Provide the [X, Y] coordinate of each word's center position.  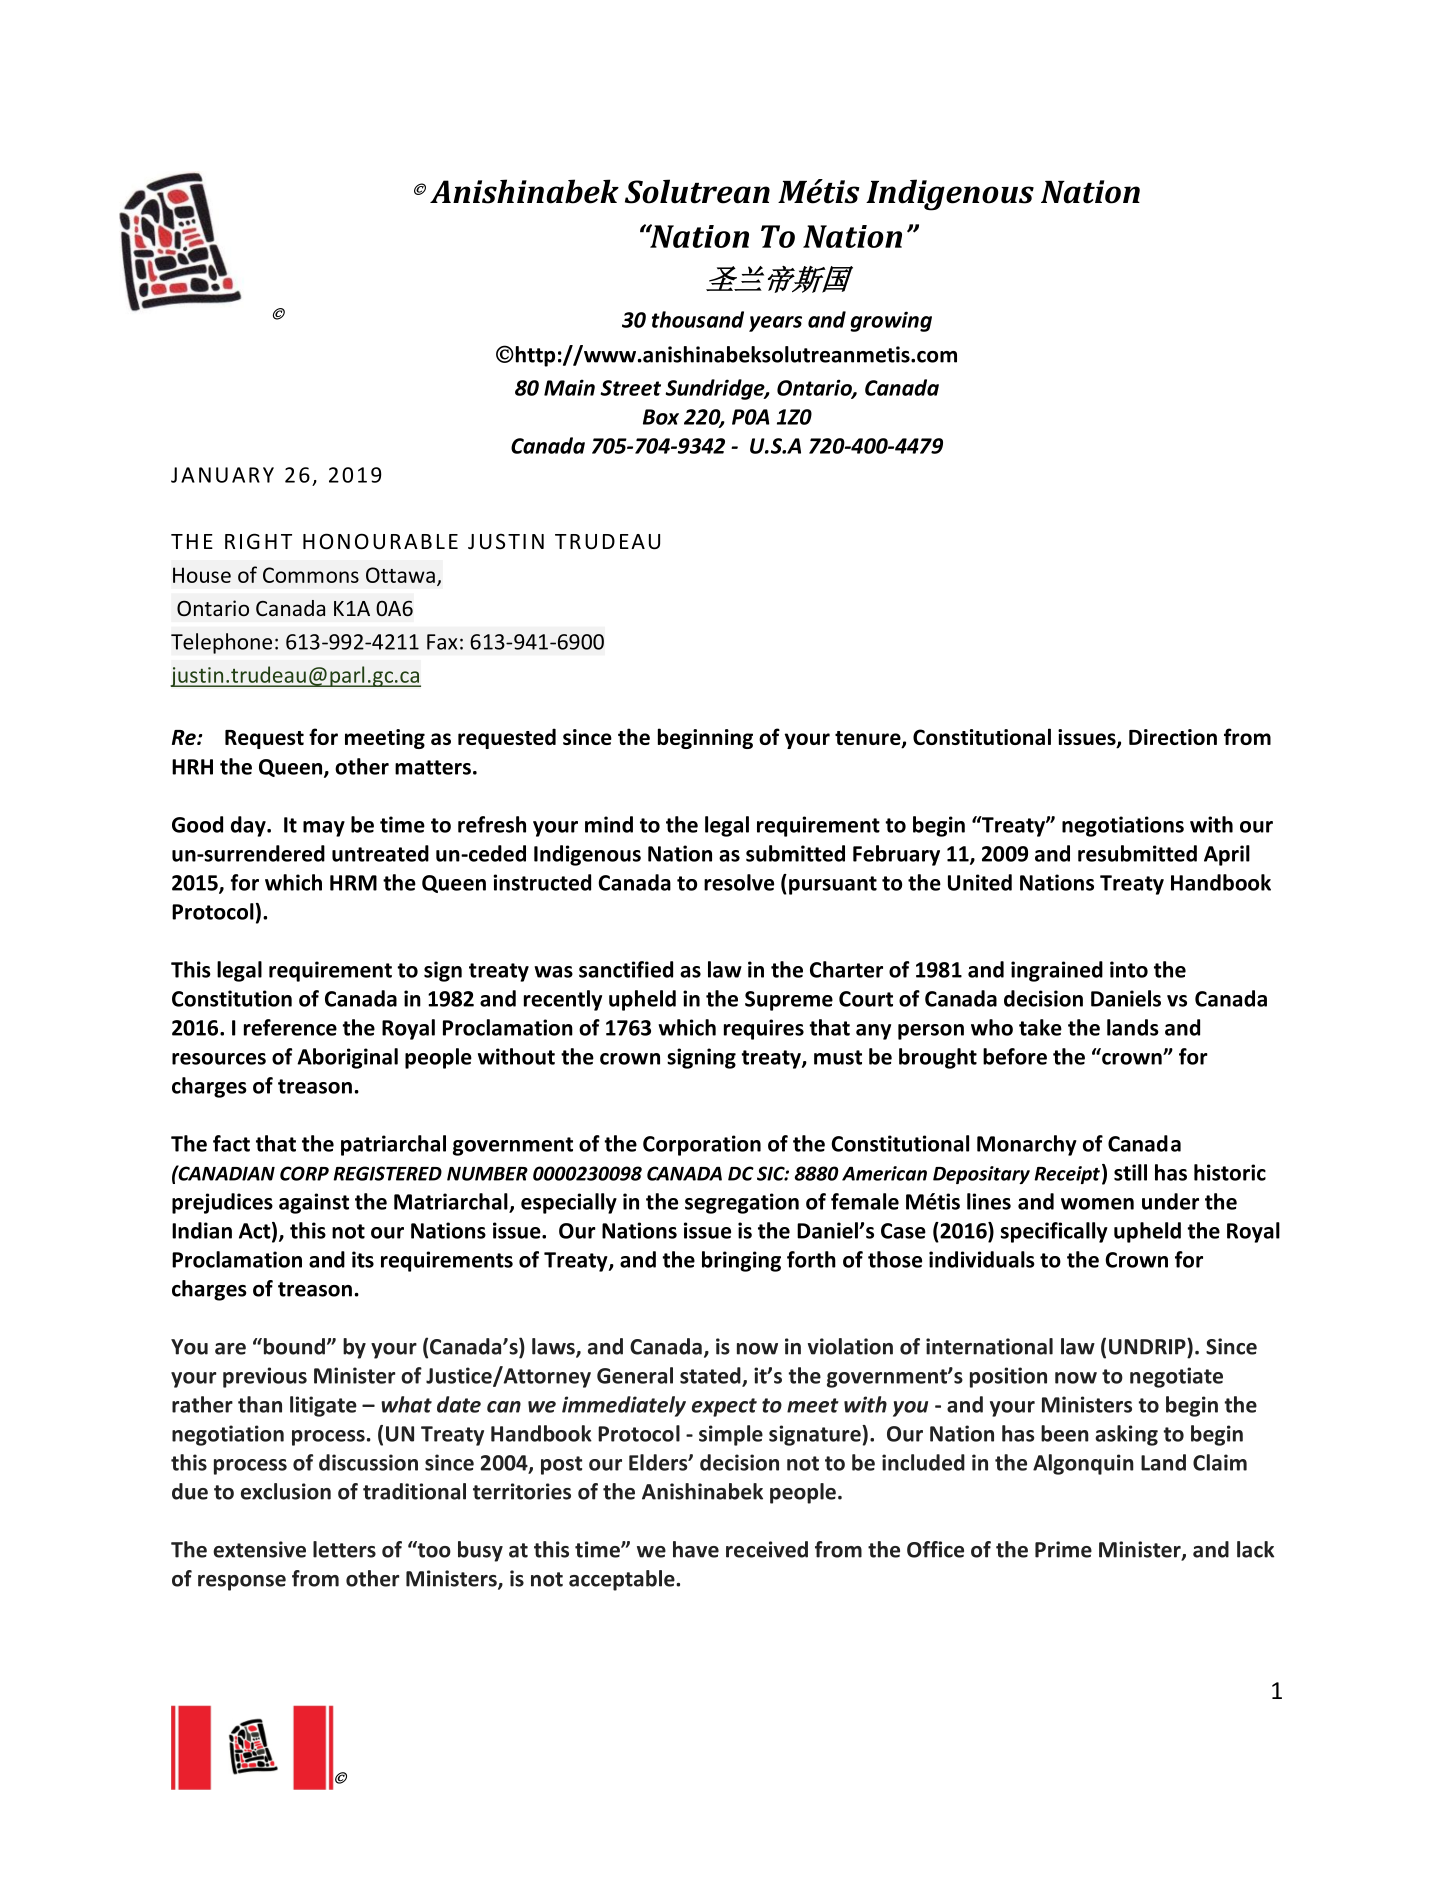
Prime [1063, 1549]
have [696, 1549]
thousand [698, 319]
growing [891, 321]
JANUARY [222, 475]
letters [344, 1549]
